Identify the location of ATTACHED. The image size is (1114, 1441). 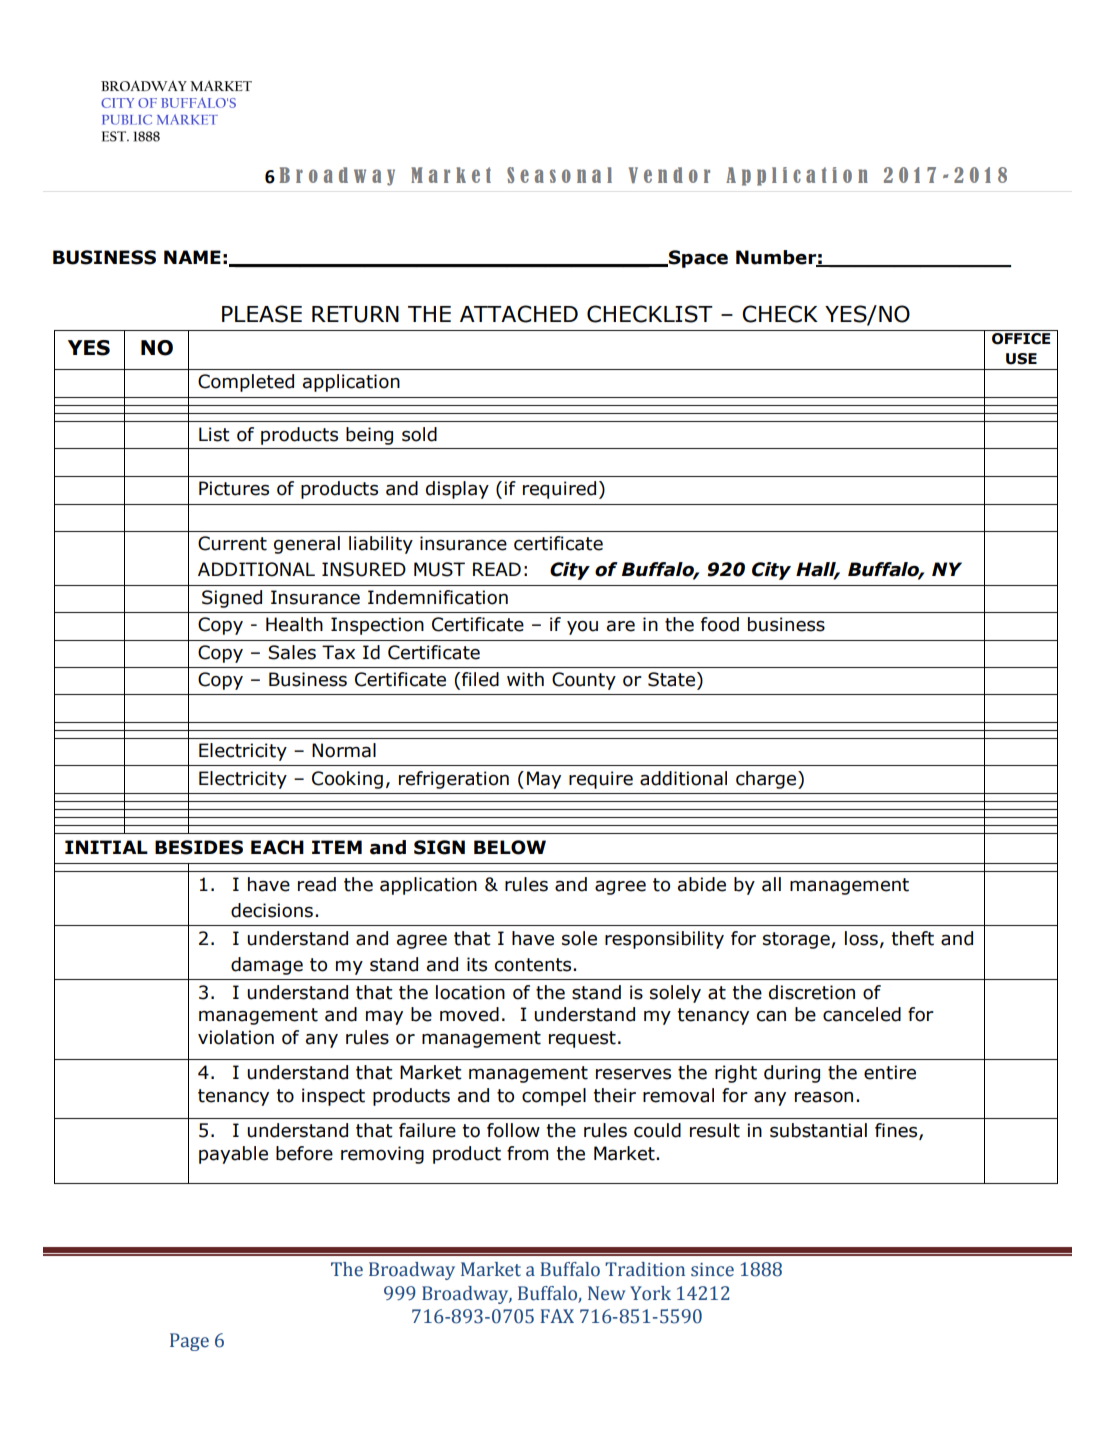
(519, 314).
